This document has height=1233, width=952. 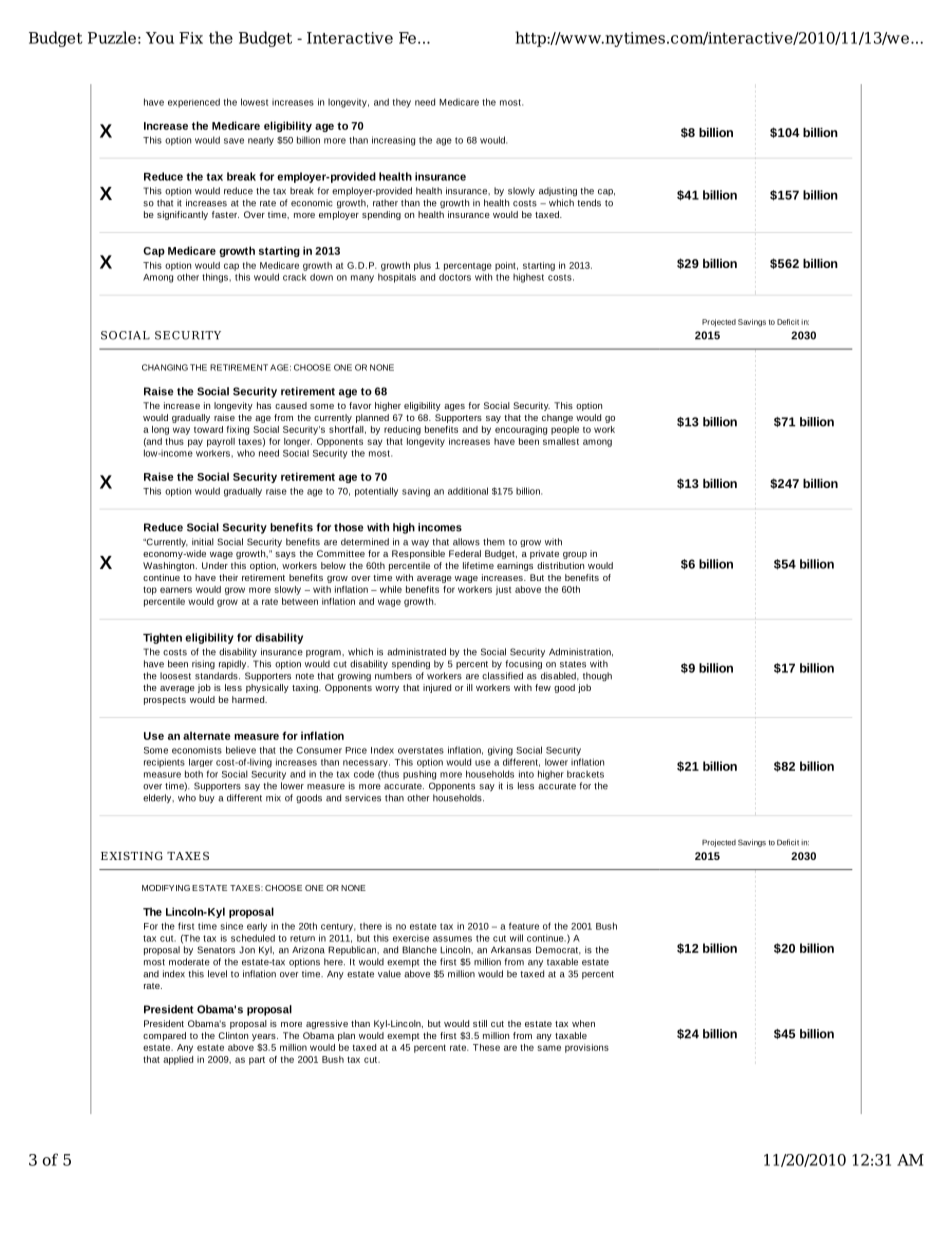 I want to click on experienced, so click(x=194, y=103).
